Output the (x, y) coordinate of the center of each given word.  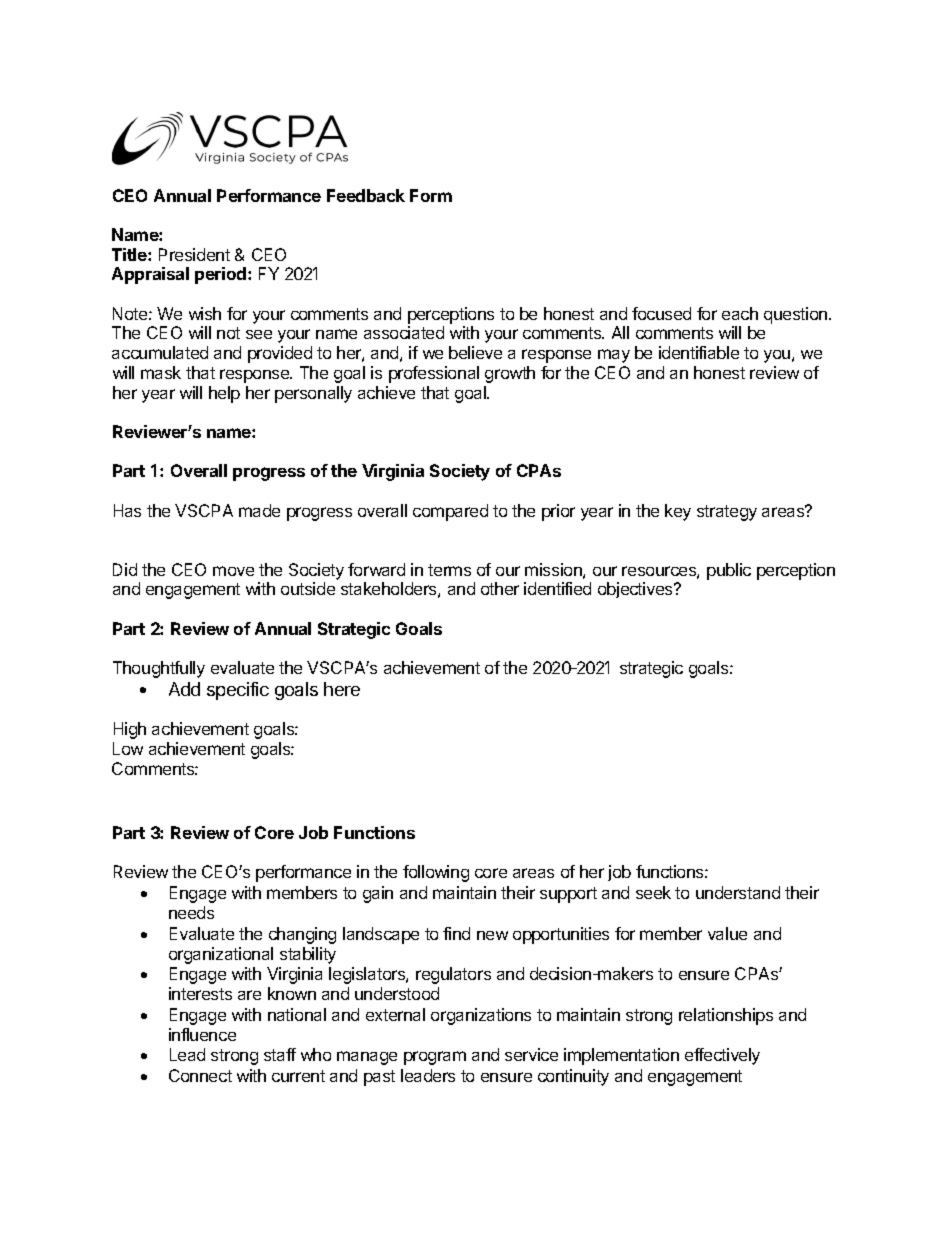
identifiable (699, 352)
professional (434, 374)
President (194, 254)
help (224, 394)
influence (202, 1034)
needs (191, 912)
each (740, 313)
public (729, 571)
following (436, 873)
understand (738, 892)
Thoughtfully (159, 669)
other (500, 588)
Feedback (366, 195)
